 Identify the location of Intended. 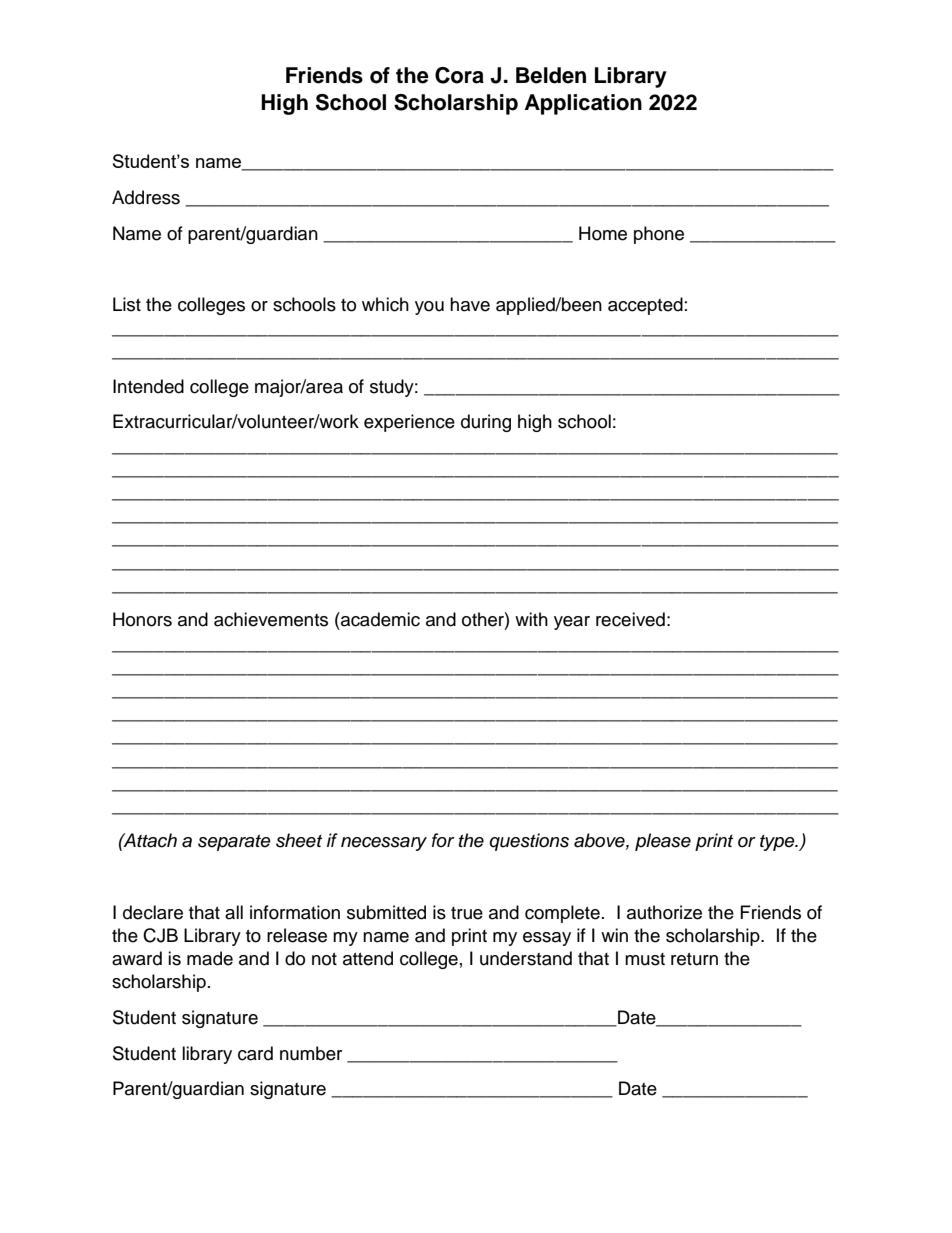
(148, 386).
